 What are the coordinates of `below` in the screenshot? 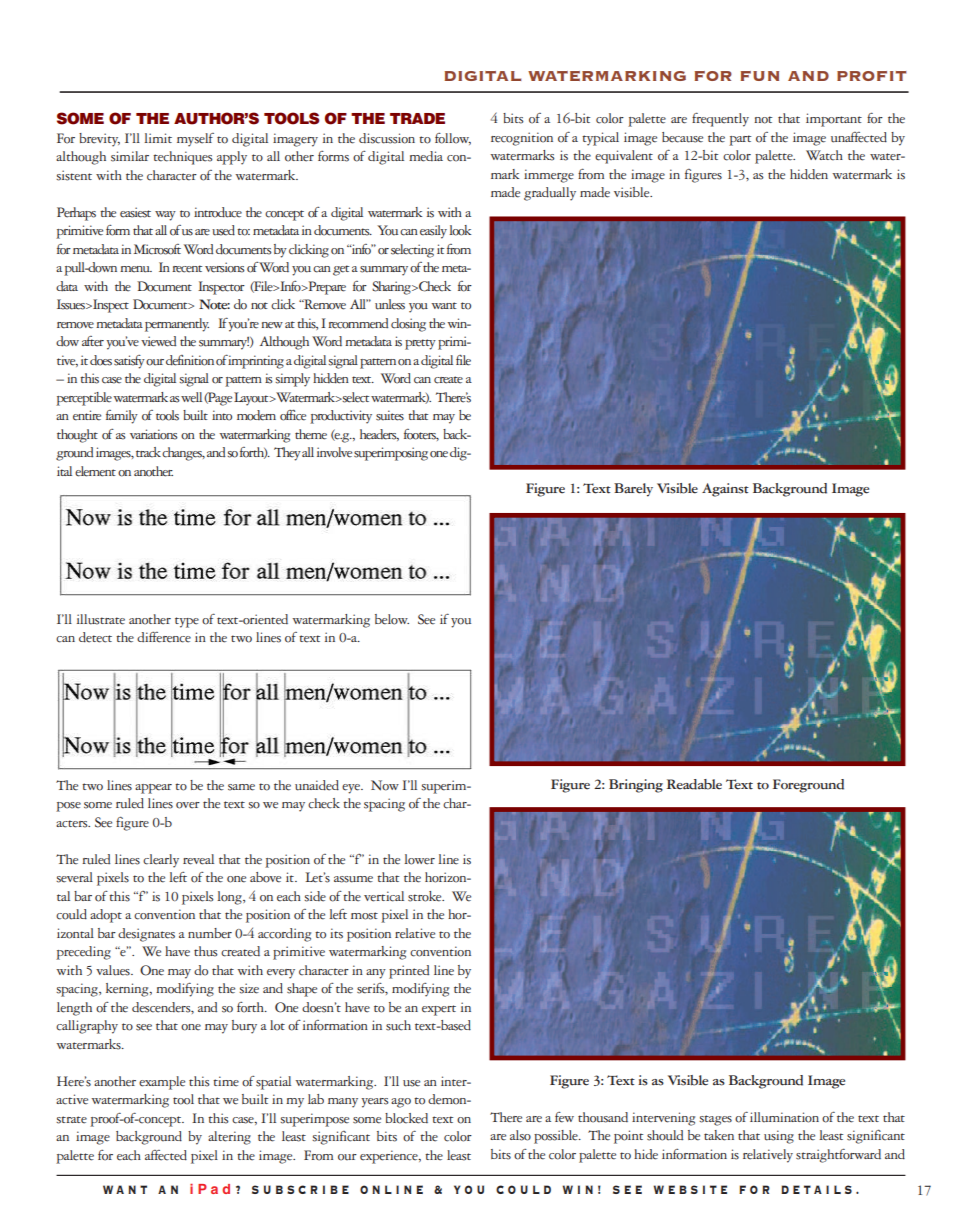 It's located at (392, 619).
